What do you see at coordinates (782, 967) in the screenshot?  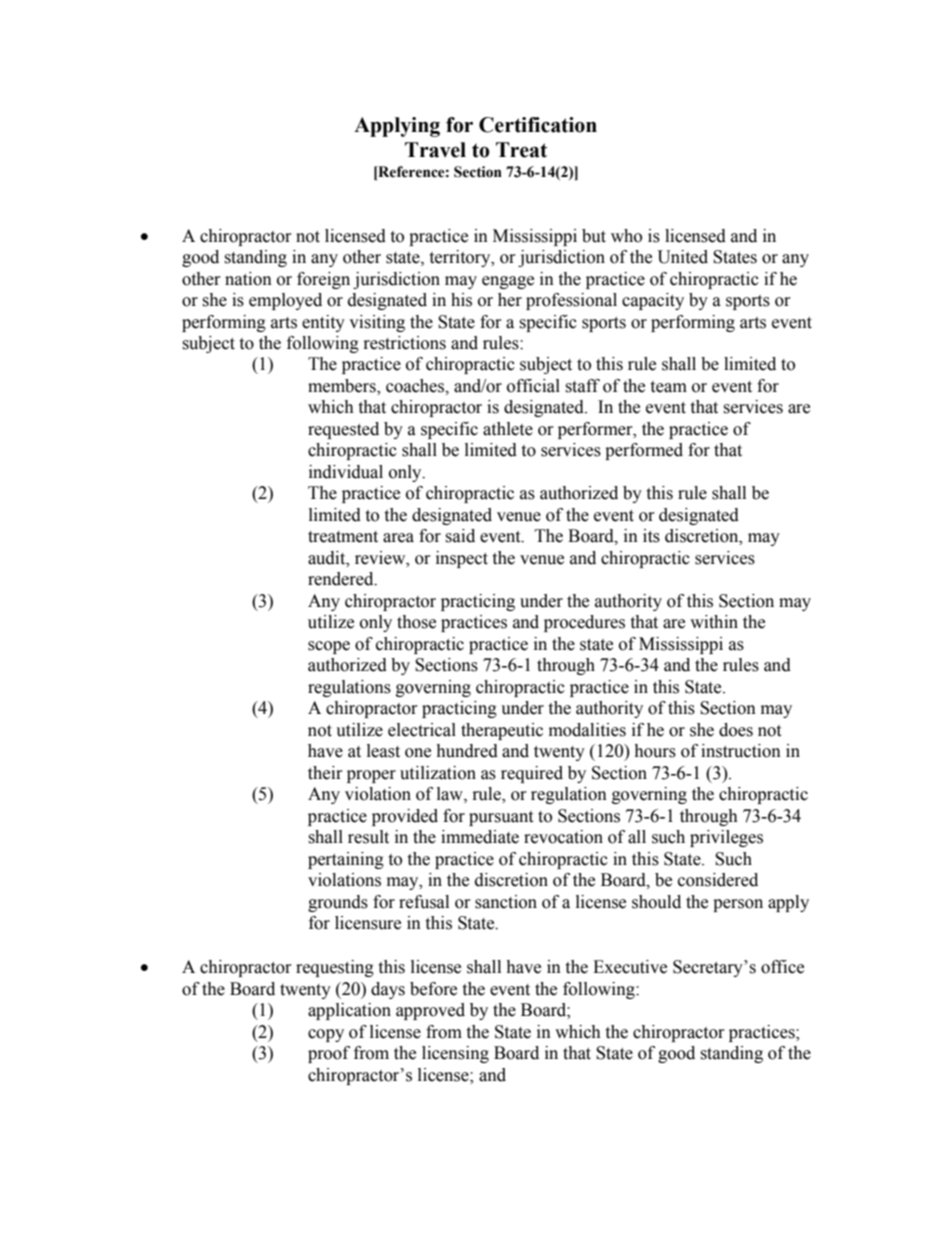 I see `office` at bounding box center [782, 967].
